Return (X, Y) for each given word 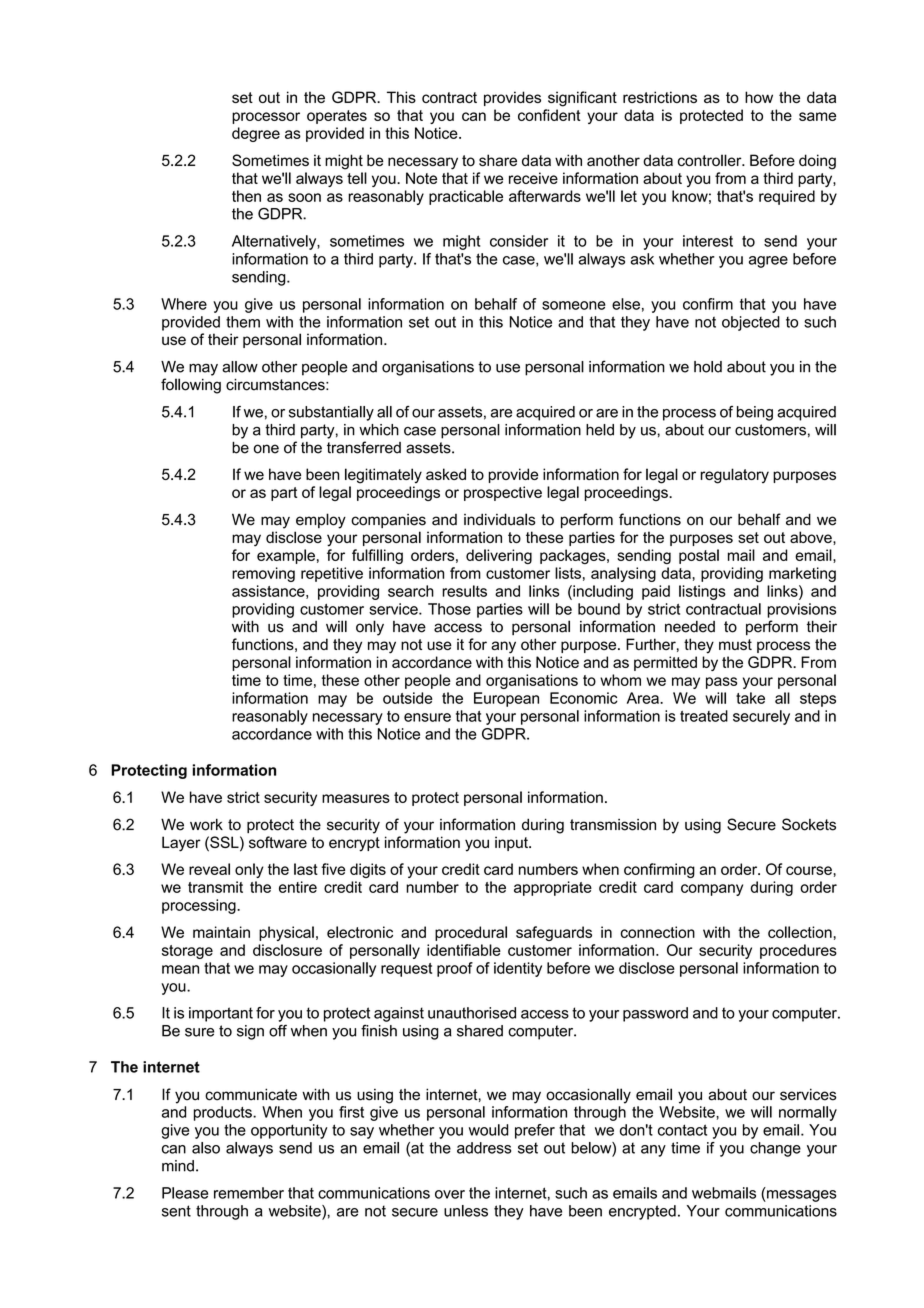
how (759, 97)
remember (249, 1193)
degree (256, 134)
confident (549, 115)
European (506, 699)
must (735, 644)
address (484, 1148)
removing (263, 574)
